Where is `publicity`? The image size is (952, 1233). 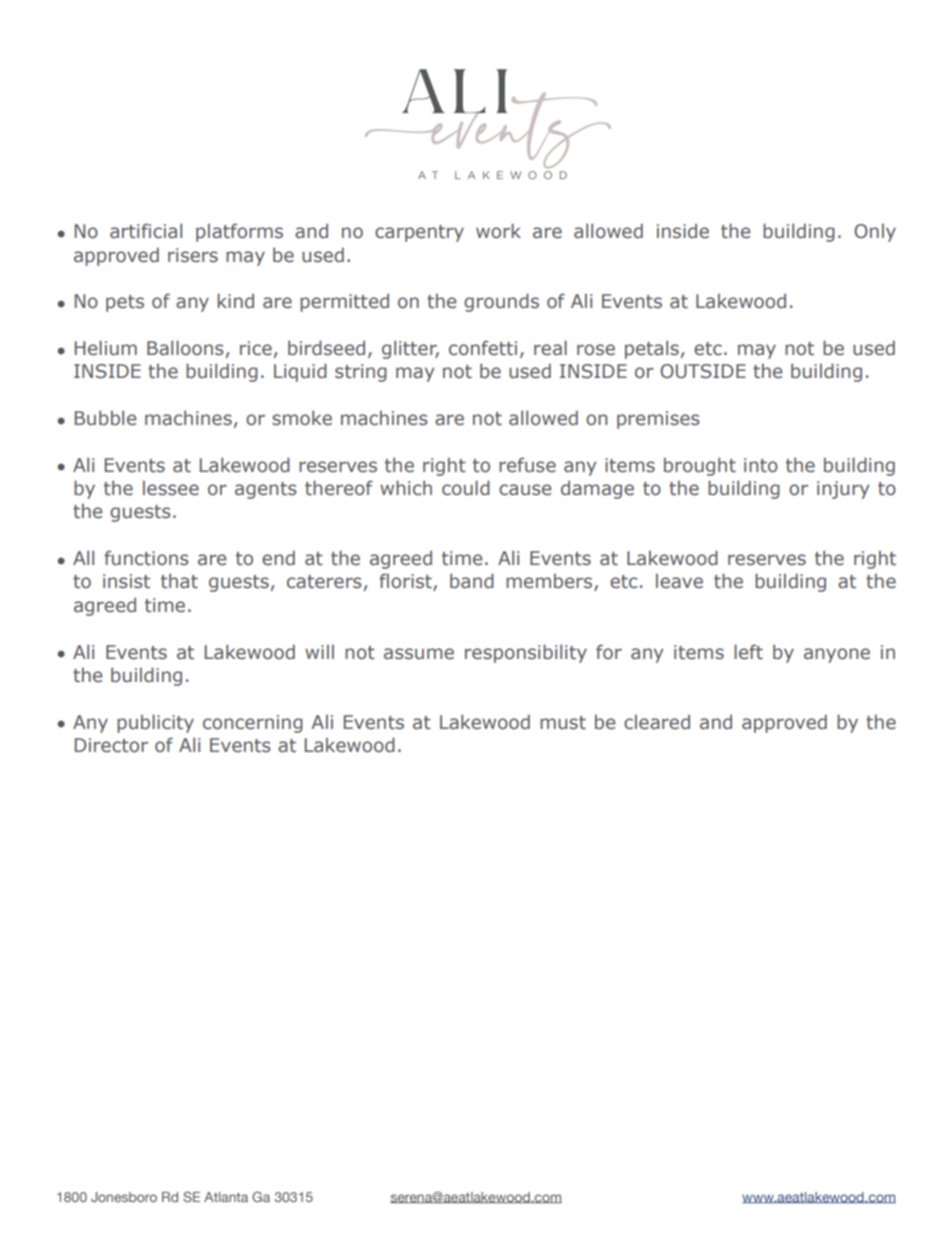 publicity is located at coordinates (155, 723).
